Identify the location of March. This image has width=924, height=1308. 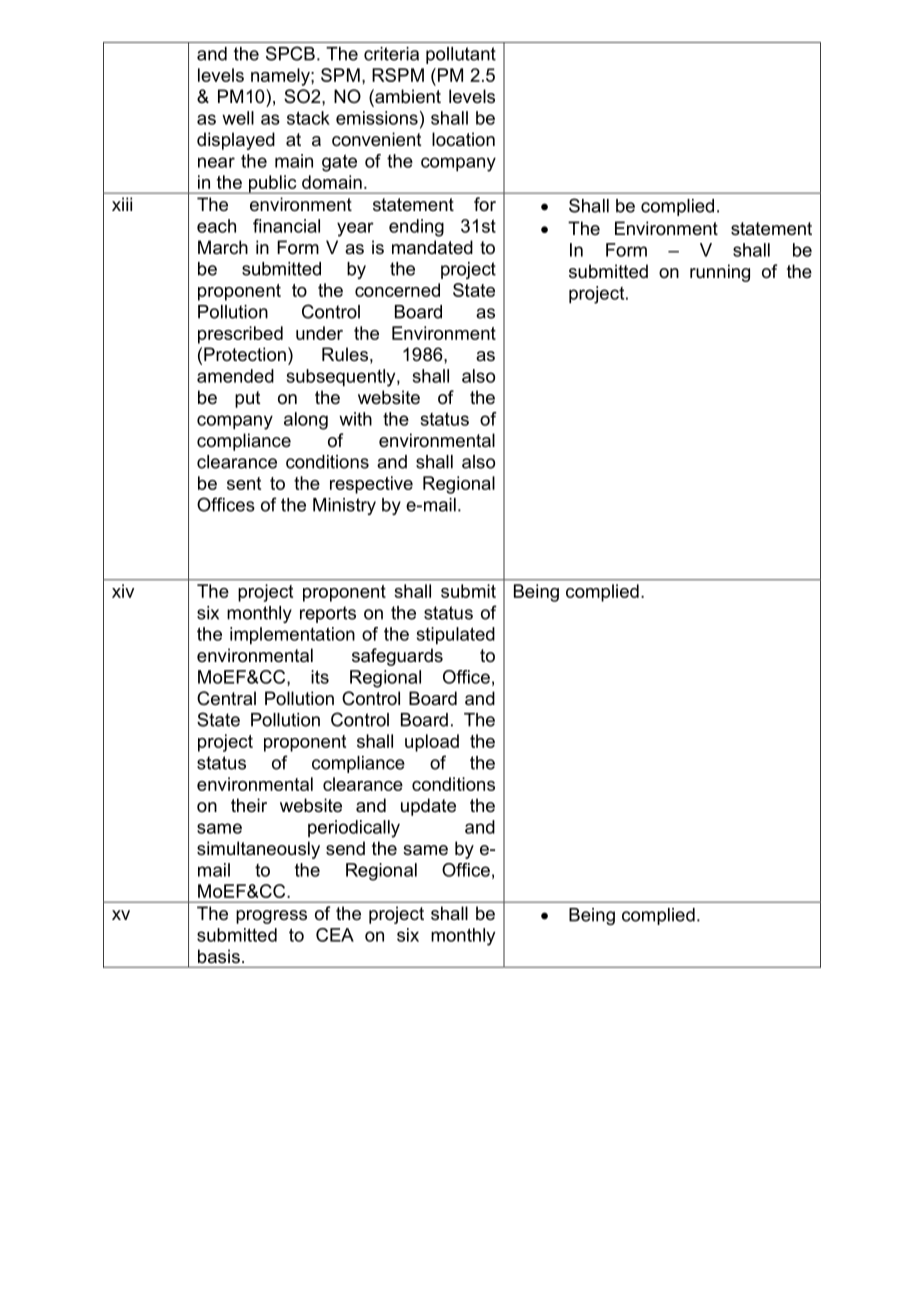
(223, 247).
